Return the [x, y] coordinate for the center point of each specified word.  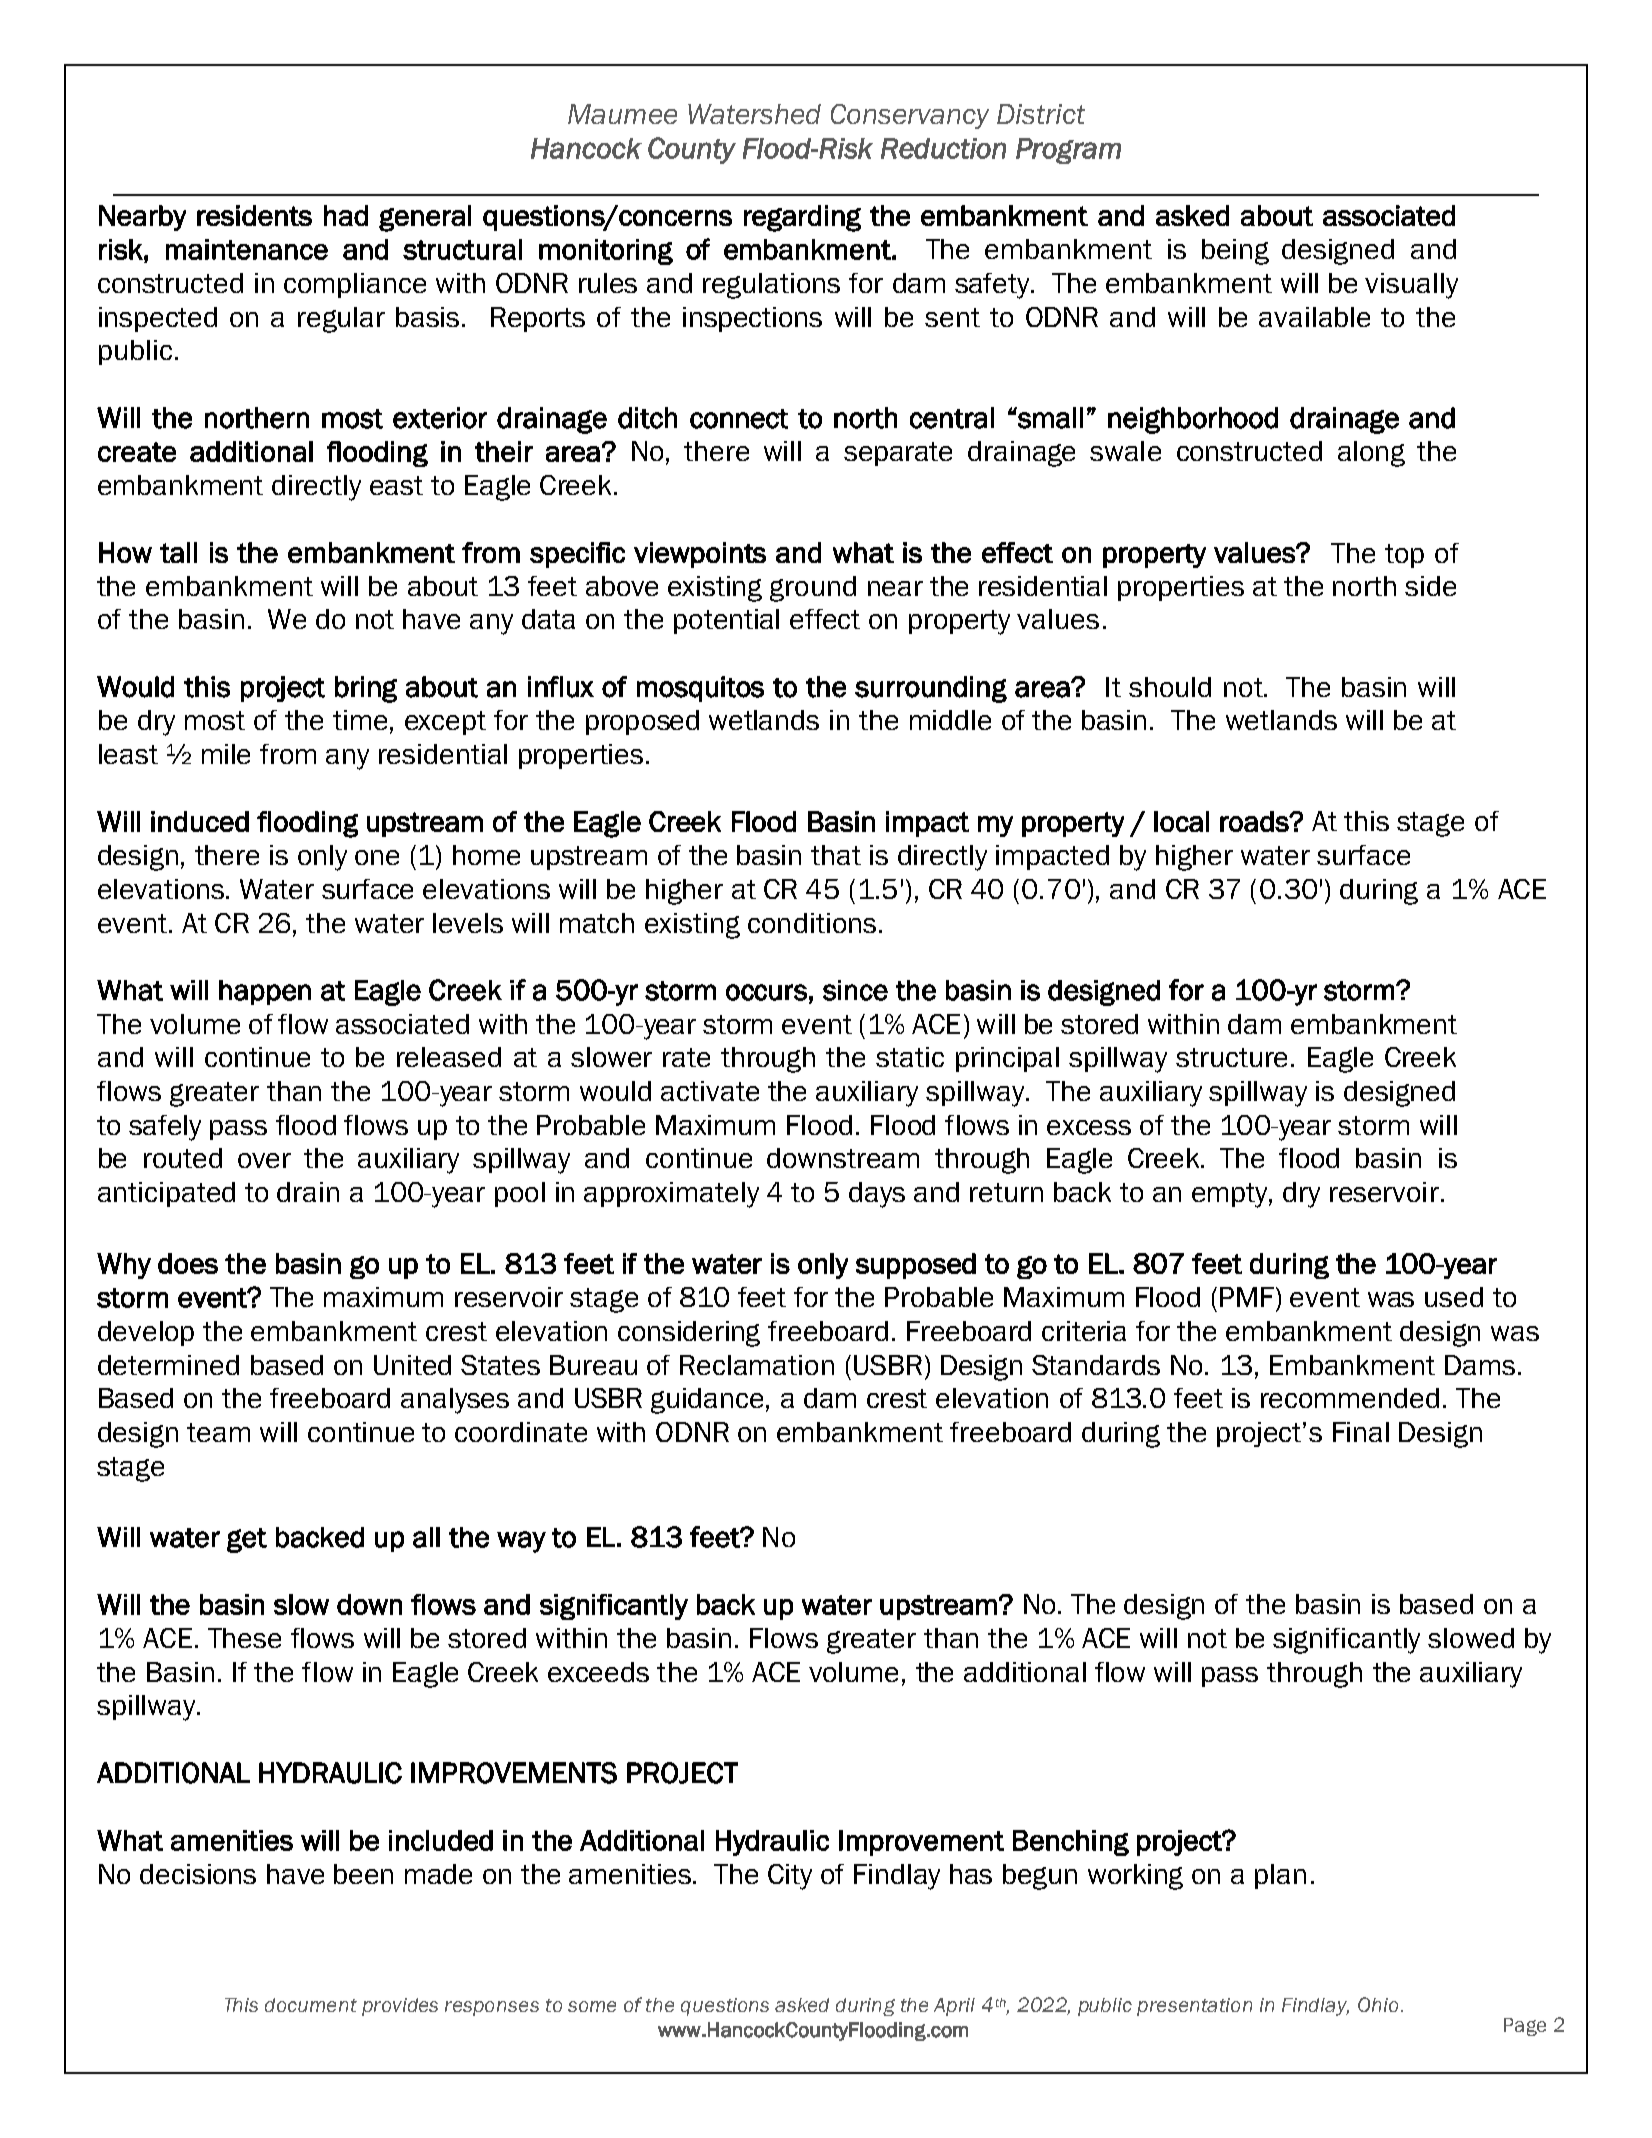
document [311, 2005]
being [1235, 252]
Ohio [1378, 2004]
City [790, 1877]
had [346, 215]
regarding [802, 218]
